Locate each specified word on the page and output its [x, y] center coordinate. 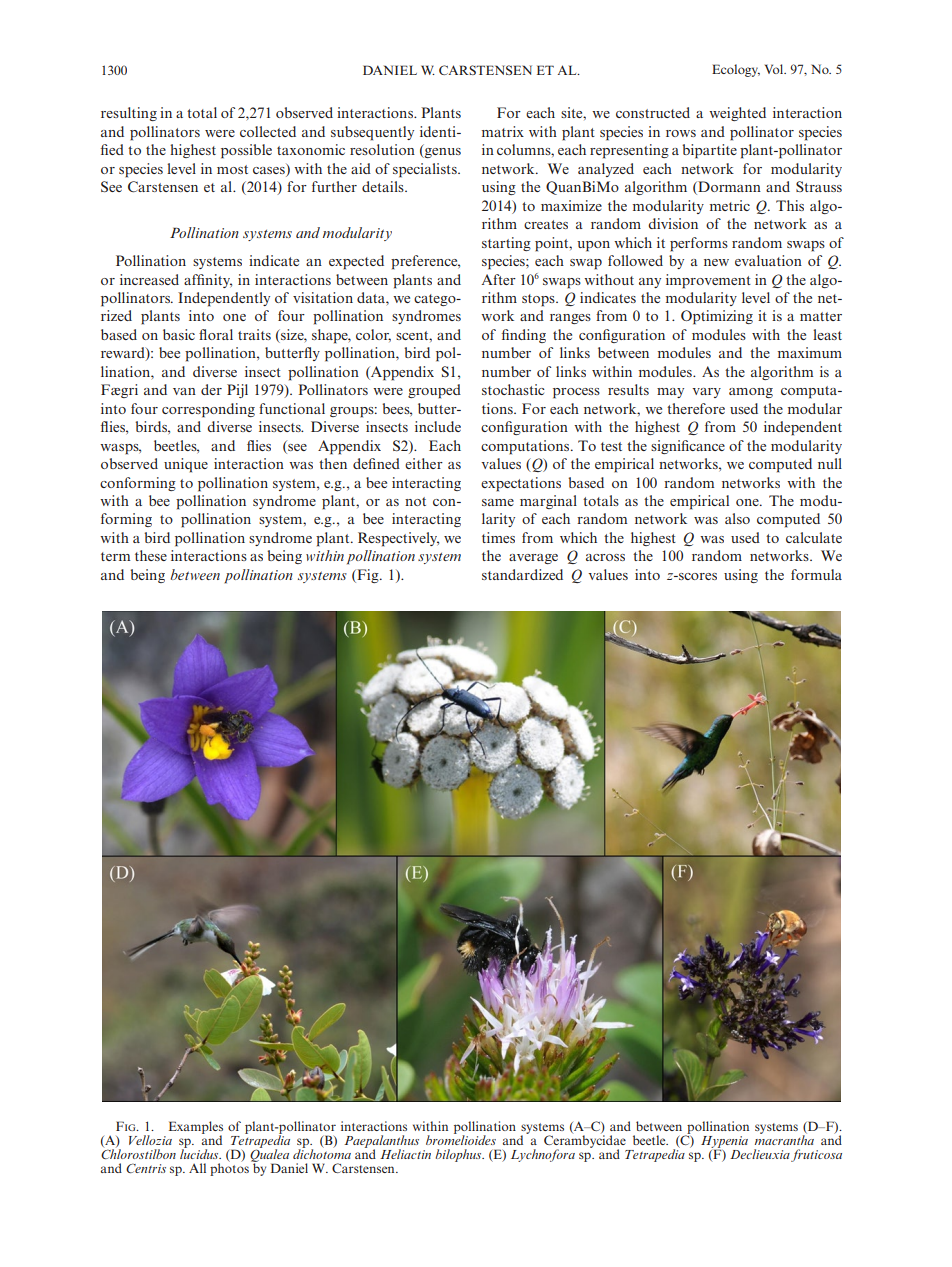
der [211, 389]
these [151, 555]
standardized [522, 574]
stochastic [513, 389]
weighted [737, 114]
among [751, 393]
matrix [503, 131]
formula [816, 574]
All [197, 1168]
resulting [129, 114]
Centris [146, 1168]
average [533, 559]
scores [697, 576]
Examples [196, 1128]
